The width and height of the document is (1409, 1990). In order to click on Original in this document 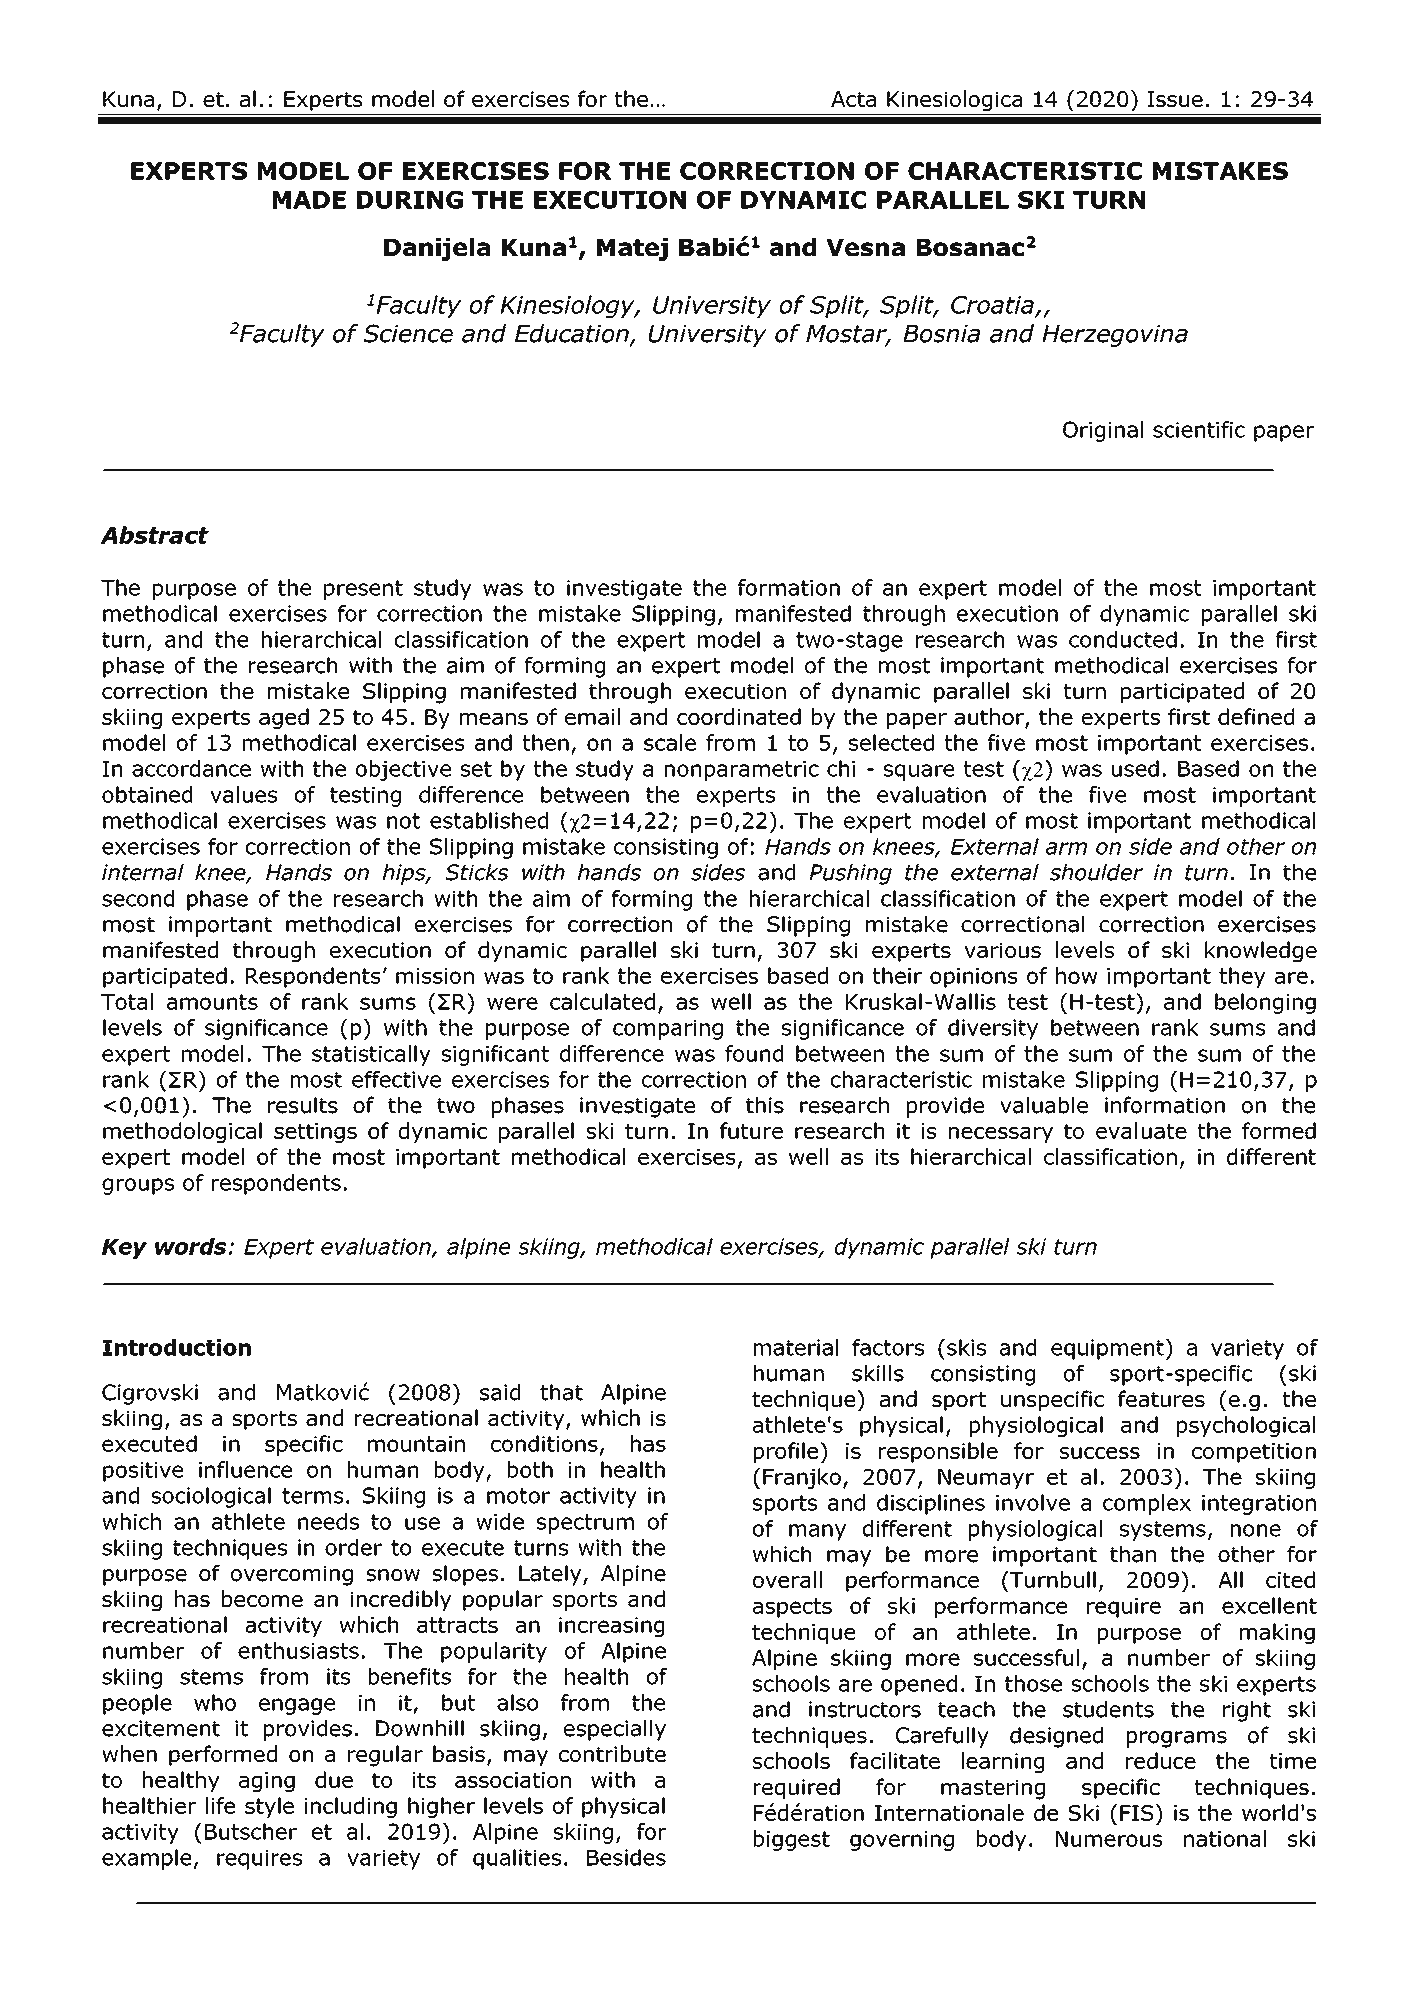, I will do `click(1103, 431)`.
